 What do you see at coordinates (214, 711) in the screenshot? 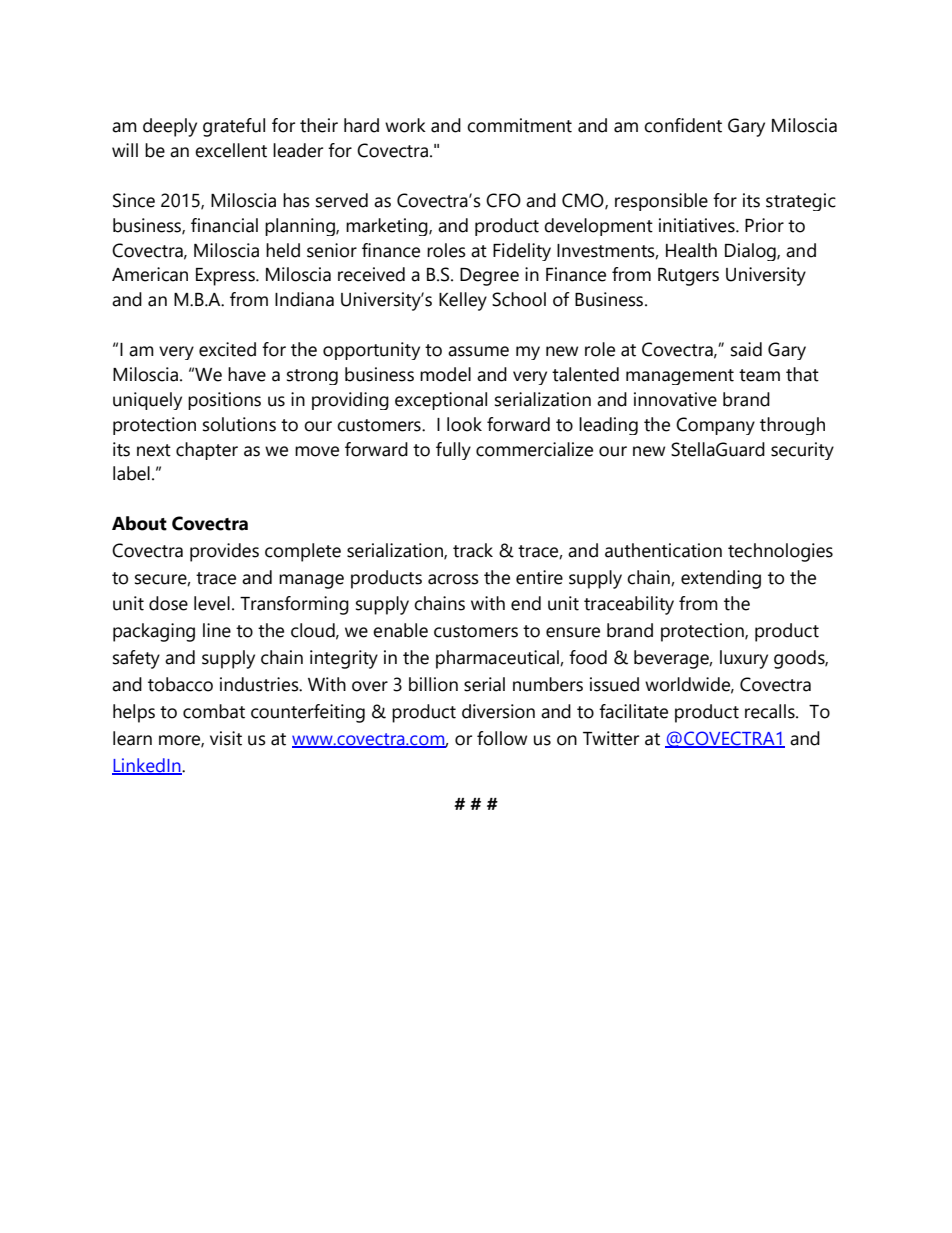
I see `combat` at bounding box center [214, 711].
